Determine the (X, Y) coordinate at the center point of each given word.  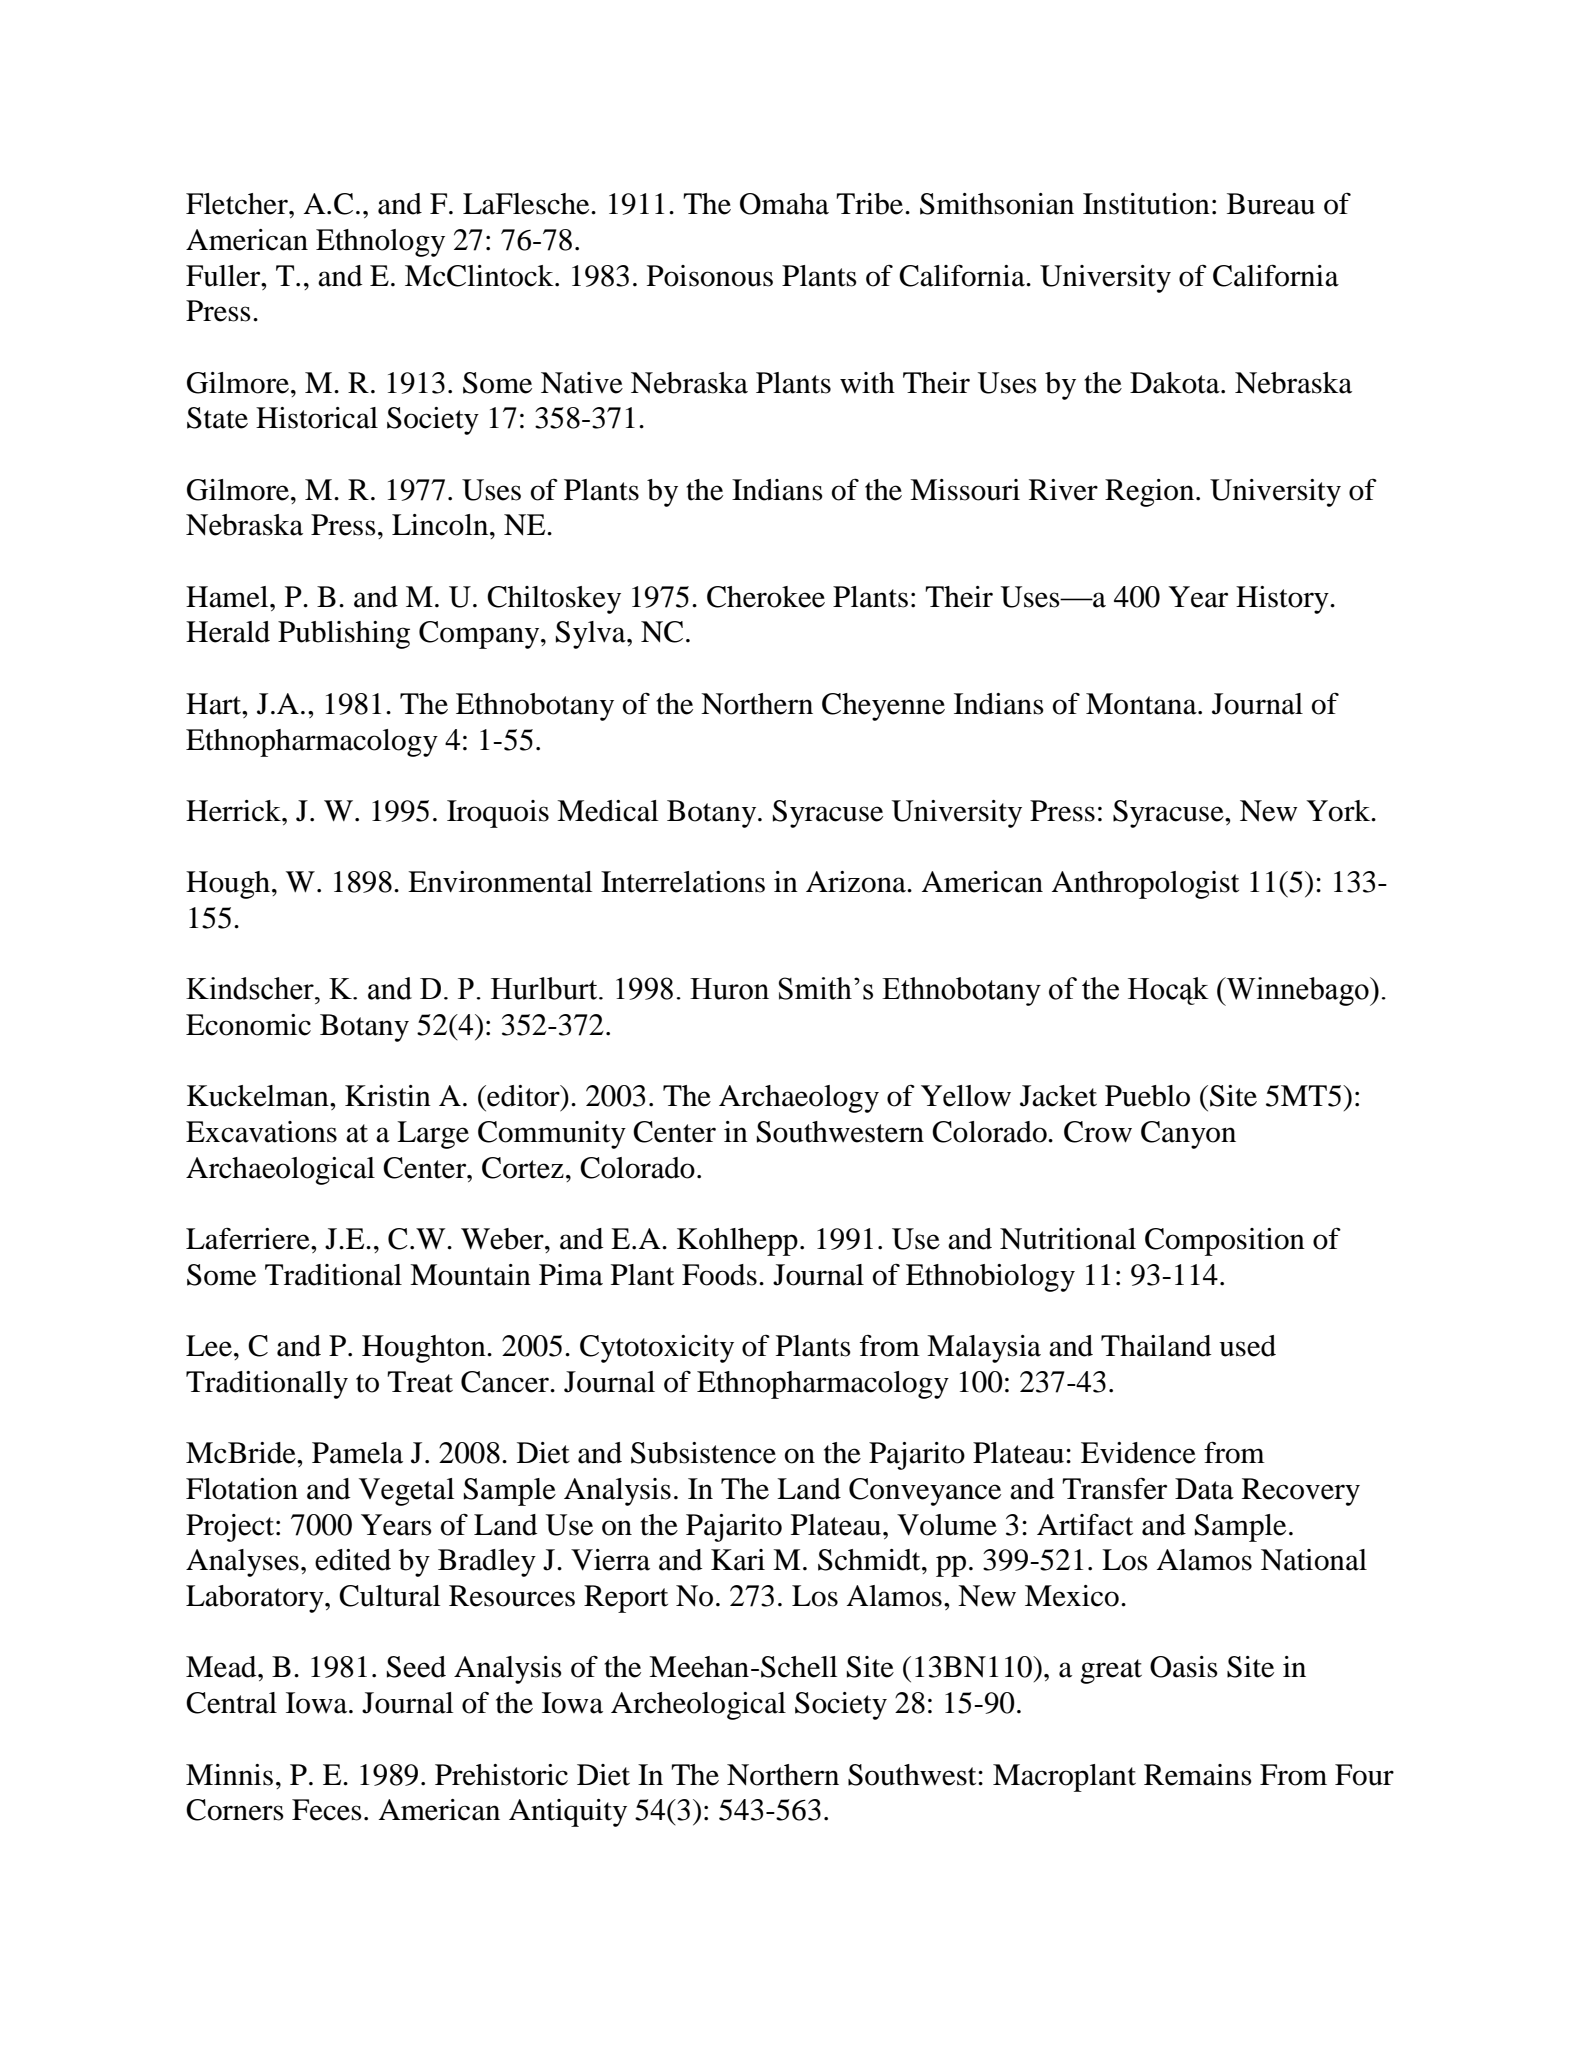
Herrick (234, 811)
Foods (719, 1275)
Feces (327, 1810)
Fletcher (238, 204)
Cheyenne (883, 707)
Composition (1225, 1242)
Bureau (1271, 204)
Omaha (784, 204)
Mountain (470, 1275)
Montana (1142, 704)
